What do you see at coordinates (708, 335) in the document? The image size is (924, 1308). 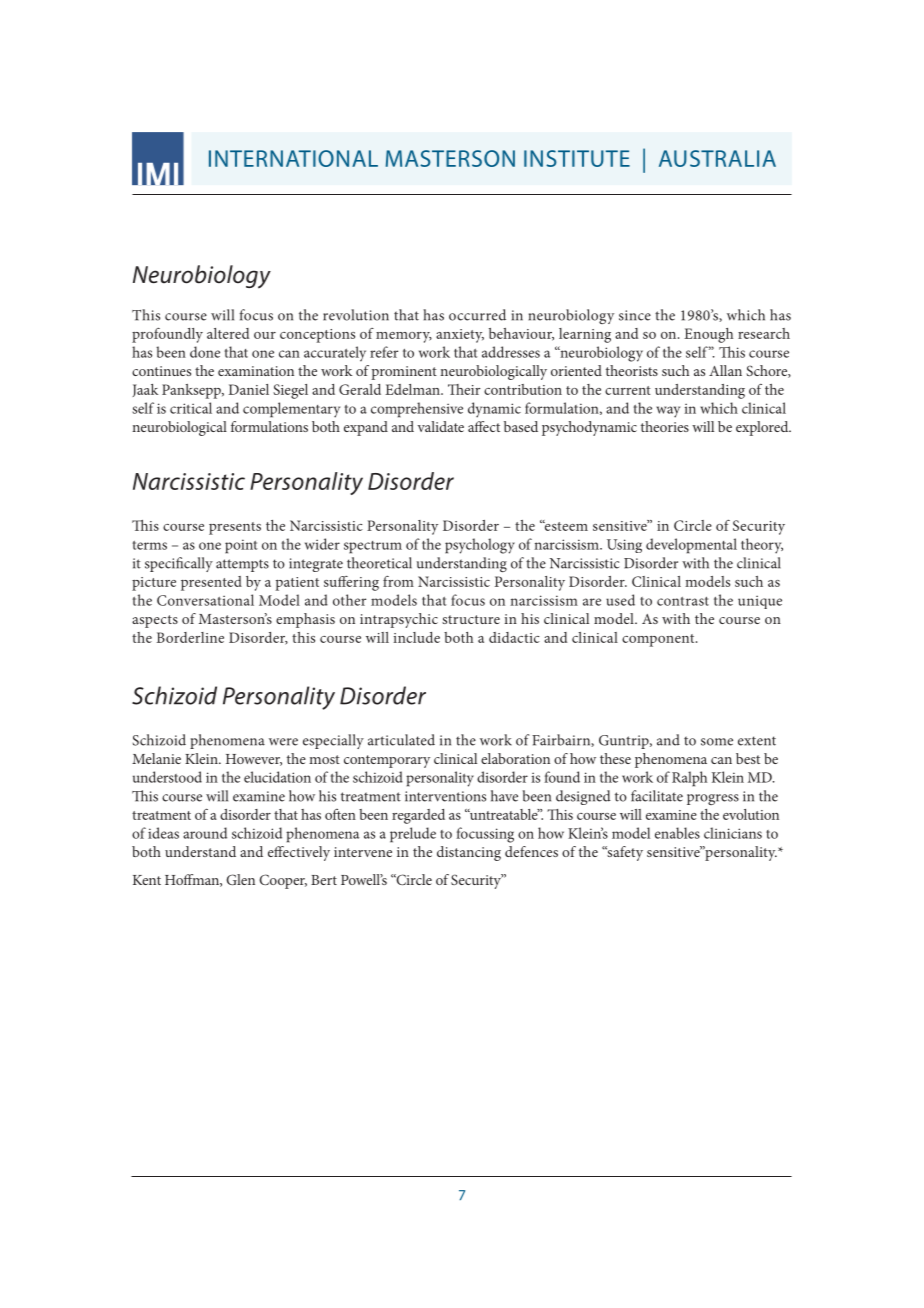 I see `Enough` at bounding box center [708, 335].
